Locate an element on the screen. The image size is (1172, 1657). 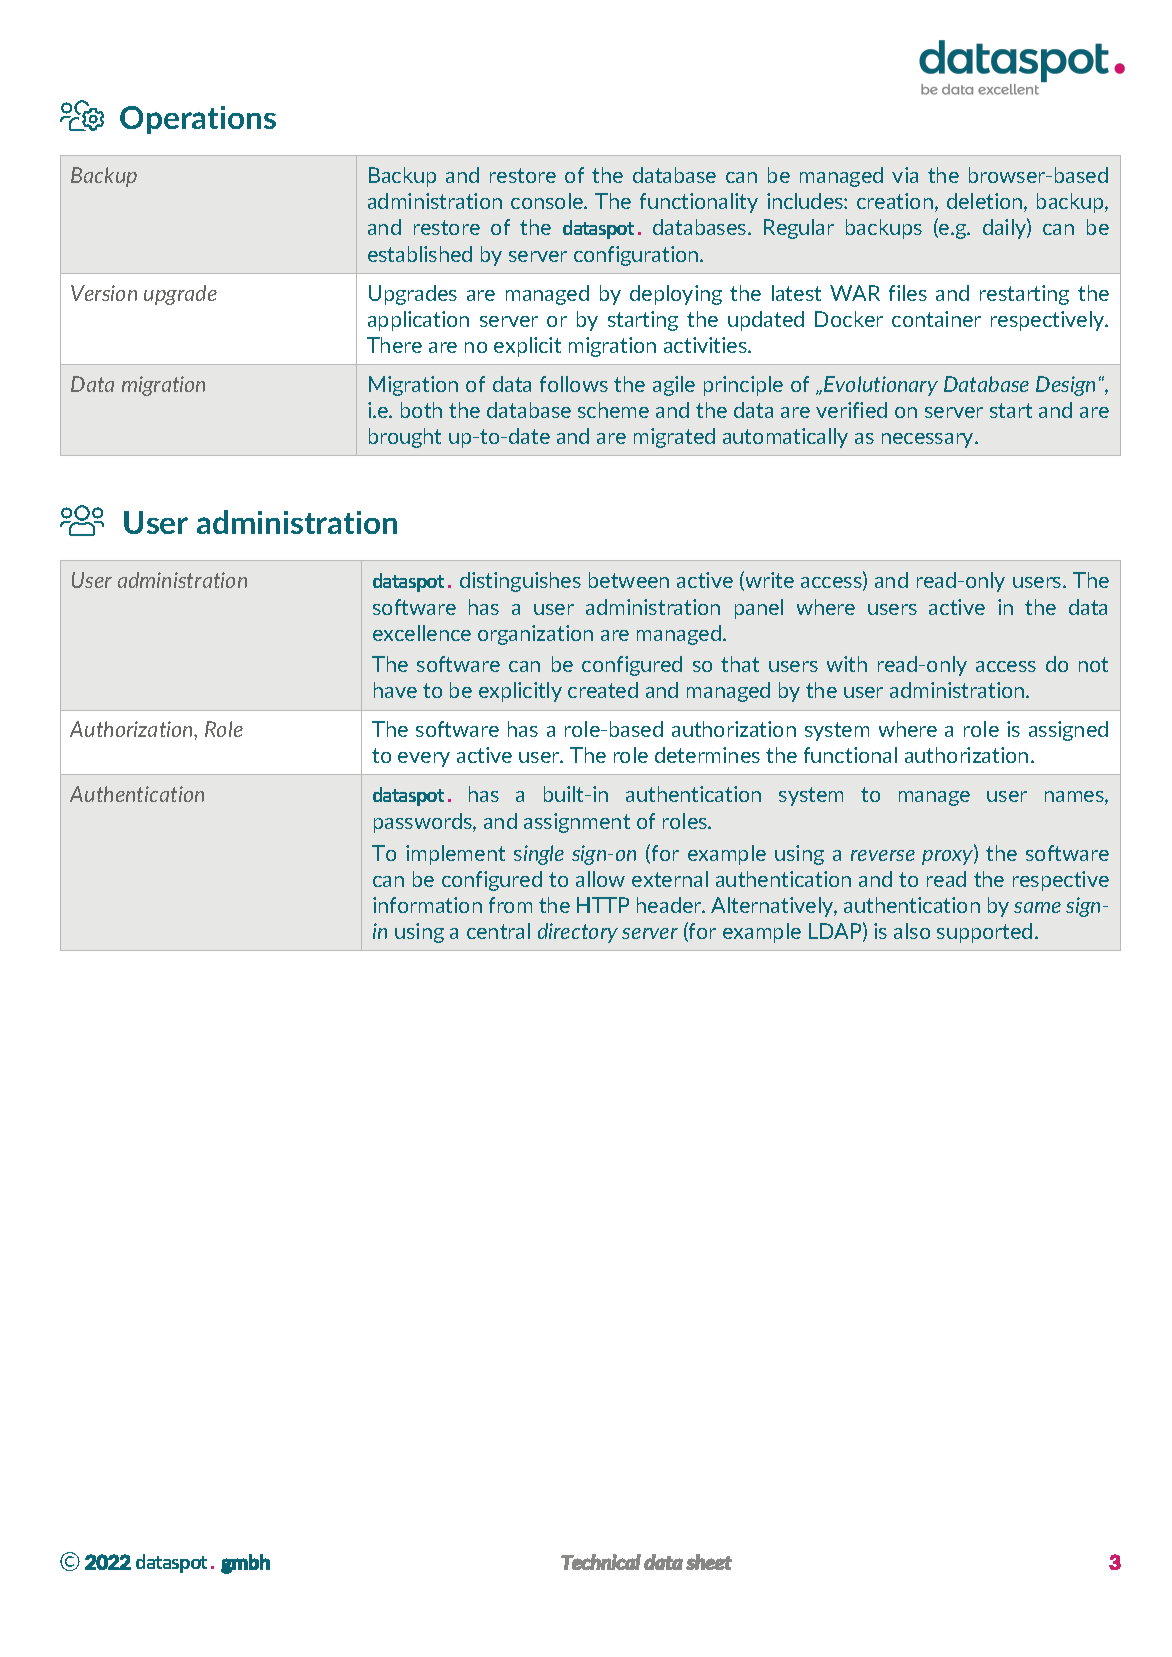
Technical is located at coordinates (601, 1562).
